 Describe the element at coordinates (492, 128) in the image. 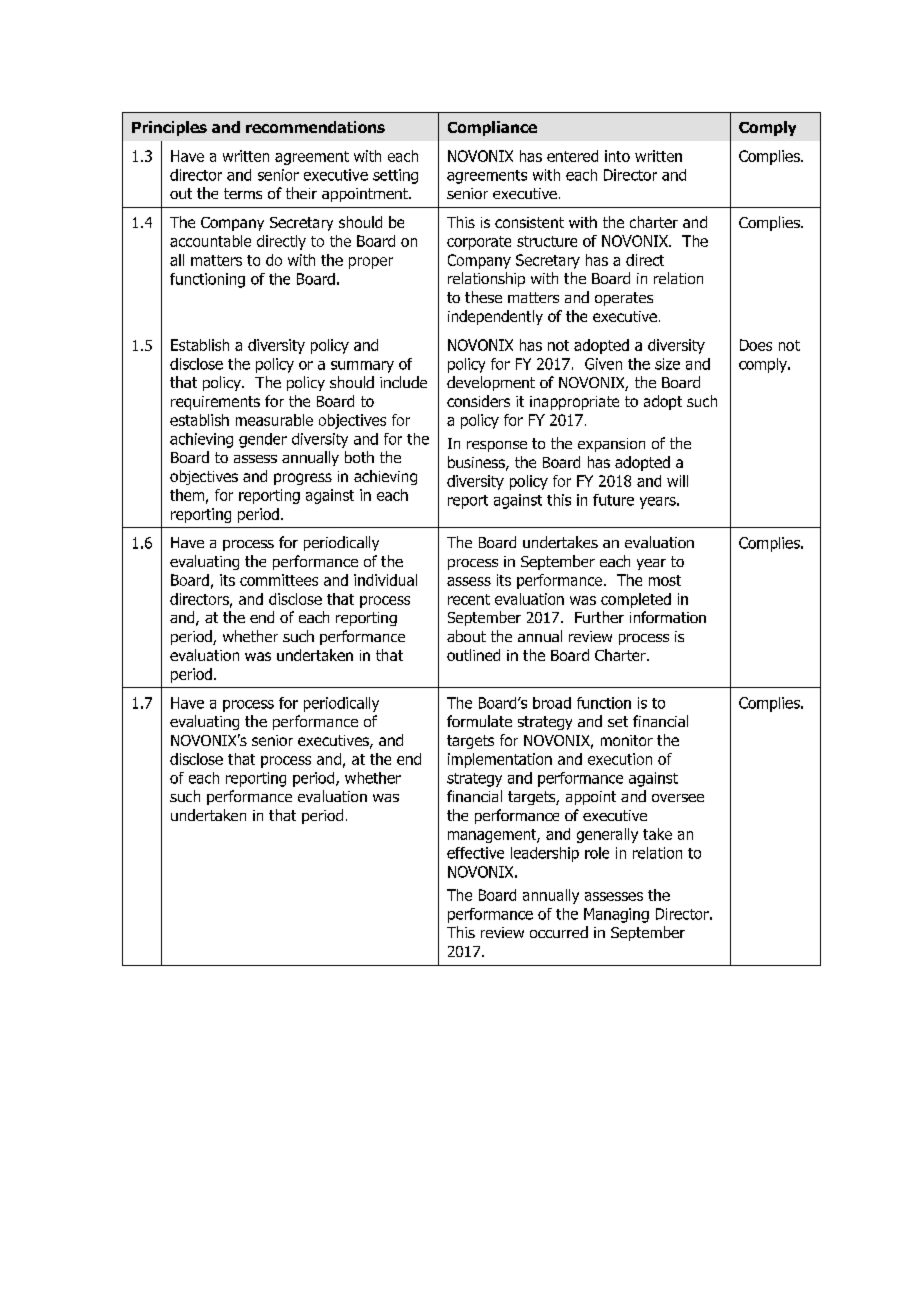

I see `Compliance` at that location.
